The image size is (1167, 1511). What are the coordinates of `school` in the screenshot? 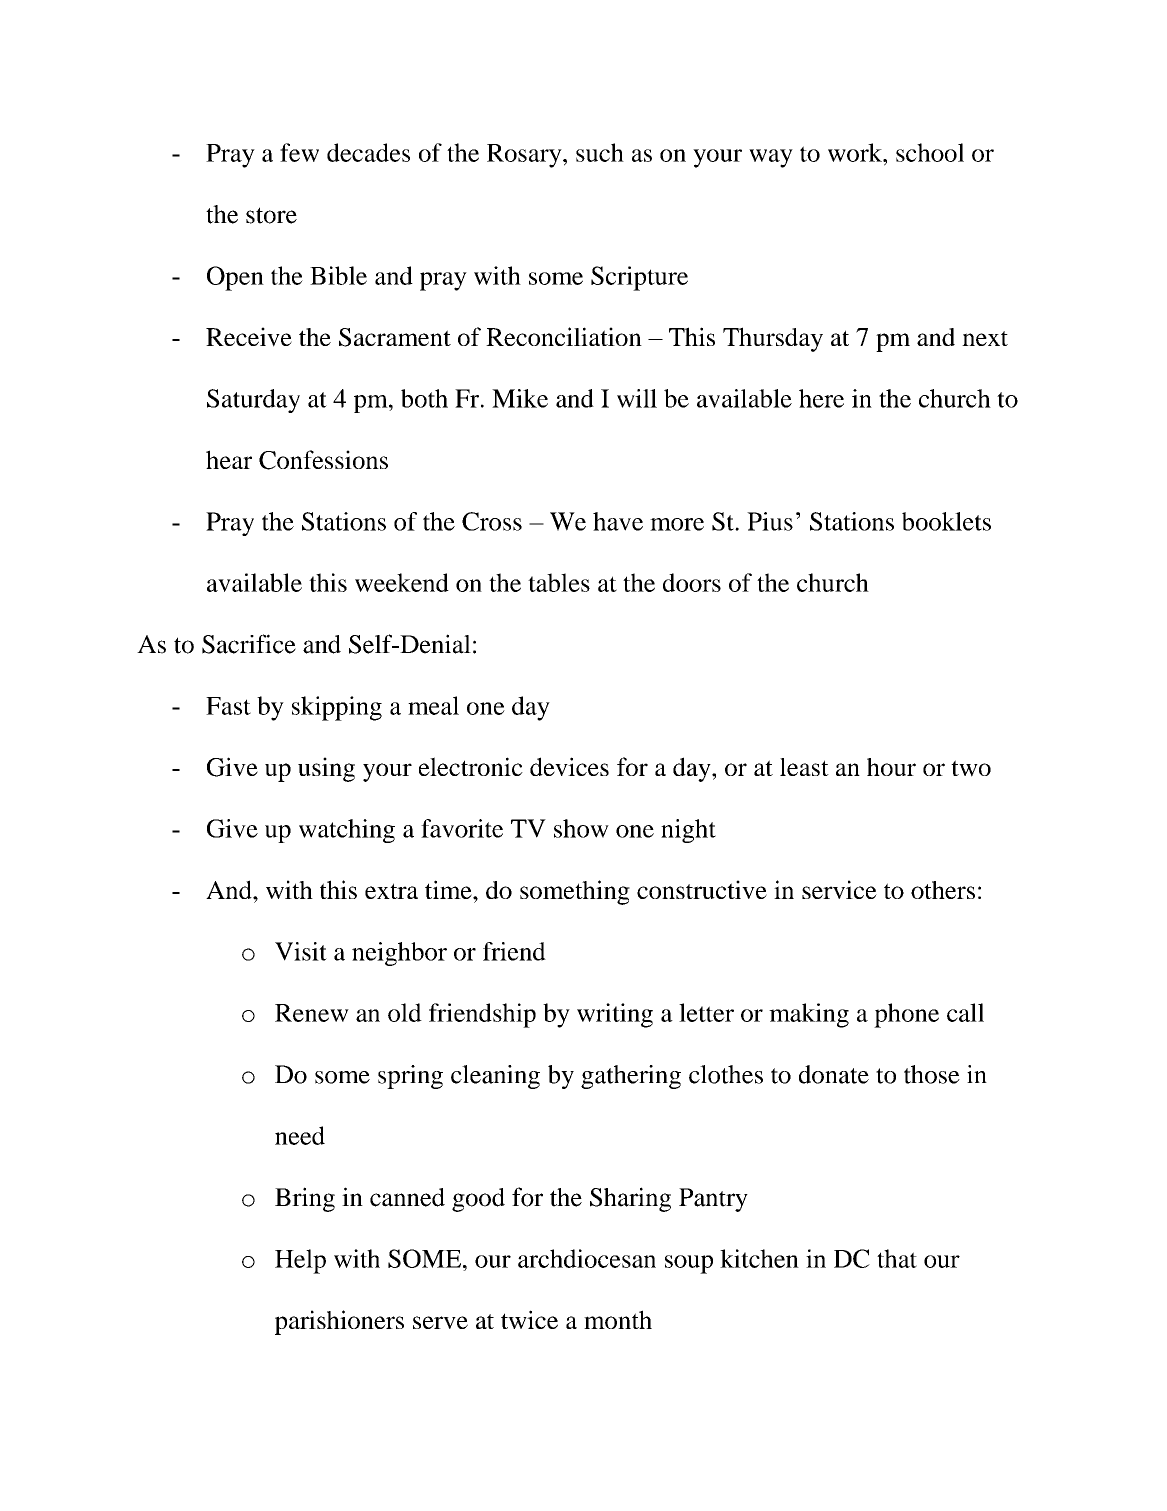 It's located at (930, 152).
